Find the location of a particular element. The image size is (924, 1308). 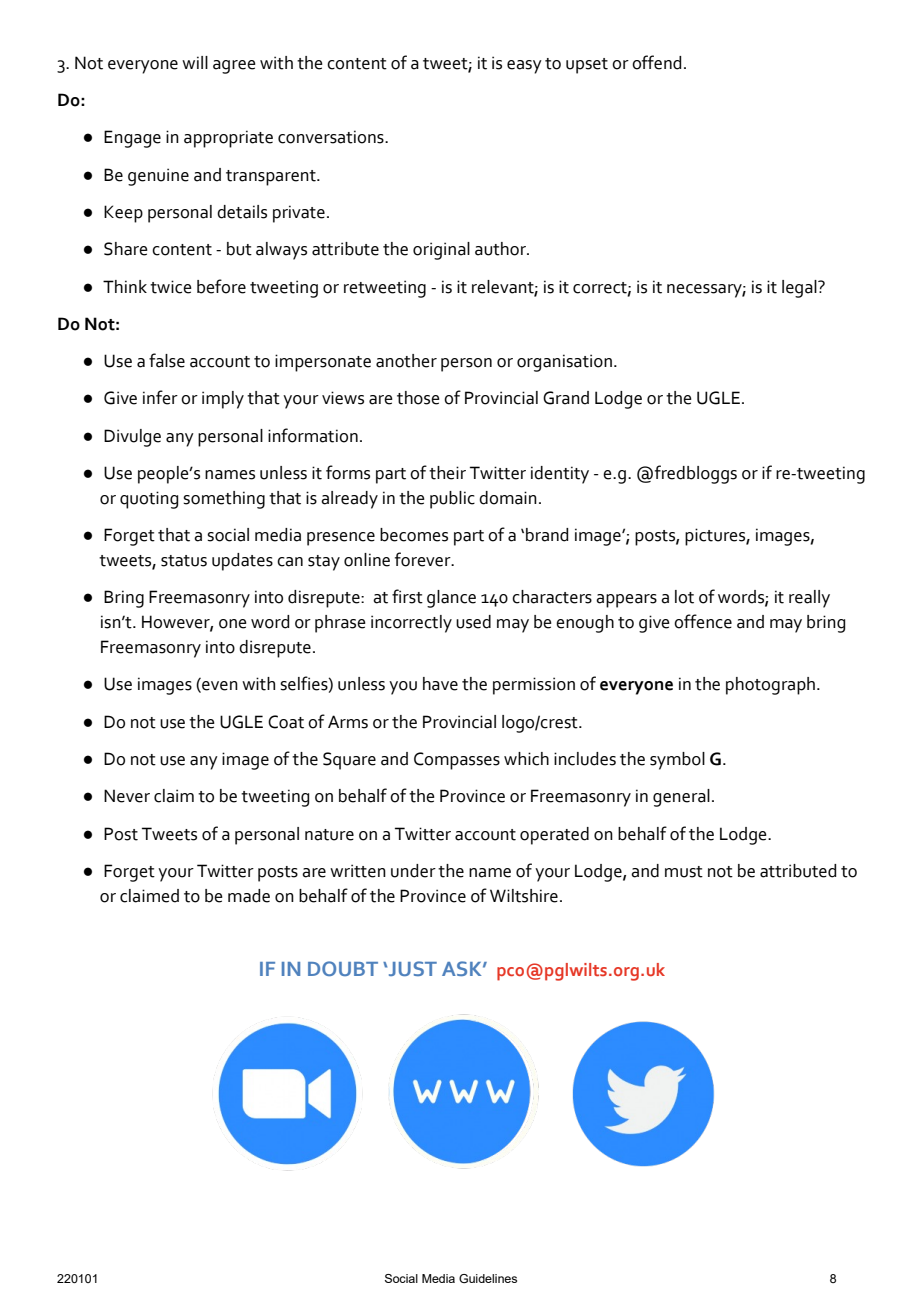

will is located at coordinates (195, 62).
